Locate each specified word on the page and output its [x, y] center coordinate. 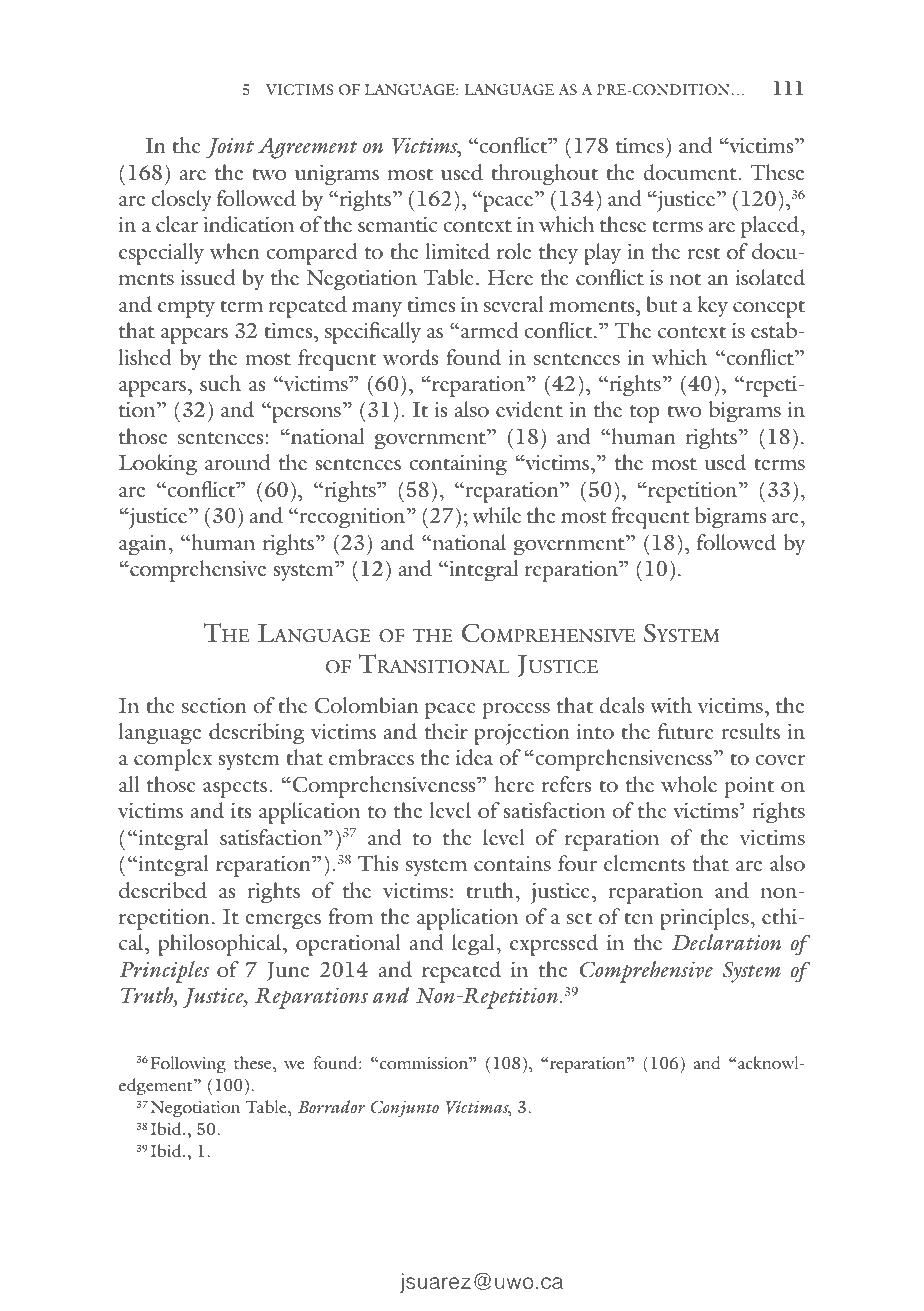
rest [703, 253]
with [671, 705]
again [144, 545]
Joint [230, 147]
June [288, 971]
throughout [544, 175]
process [516, 711]
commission [425, 1063]
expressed [554, 945]
